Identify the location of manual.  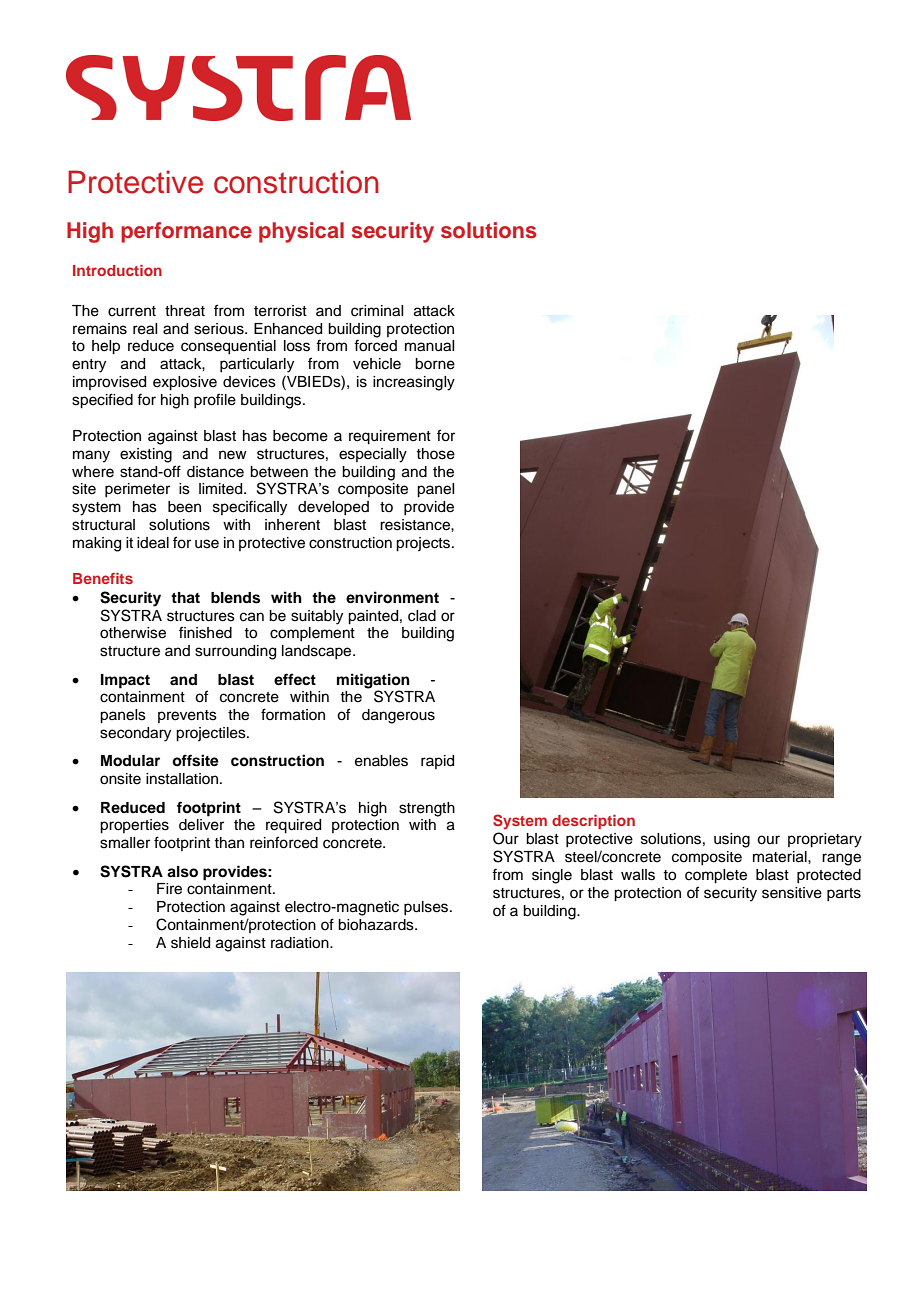
(429, 346).
